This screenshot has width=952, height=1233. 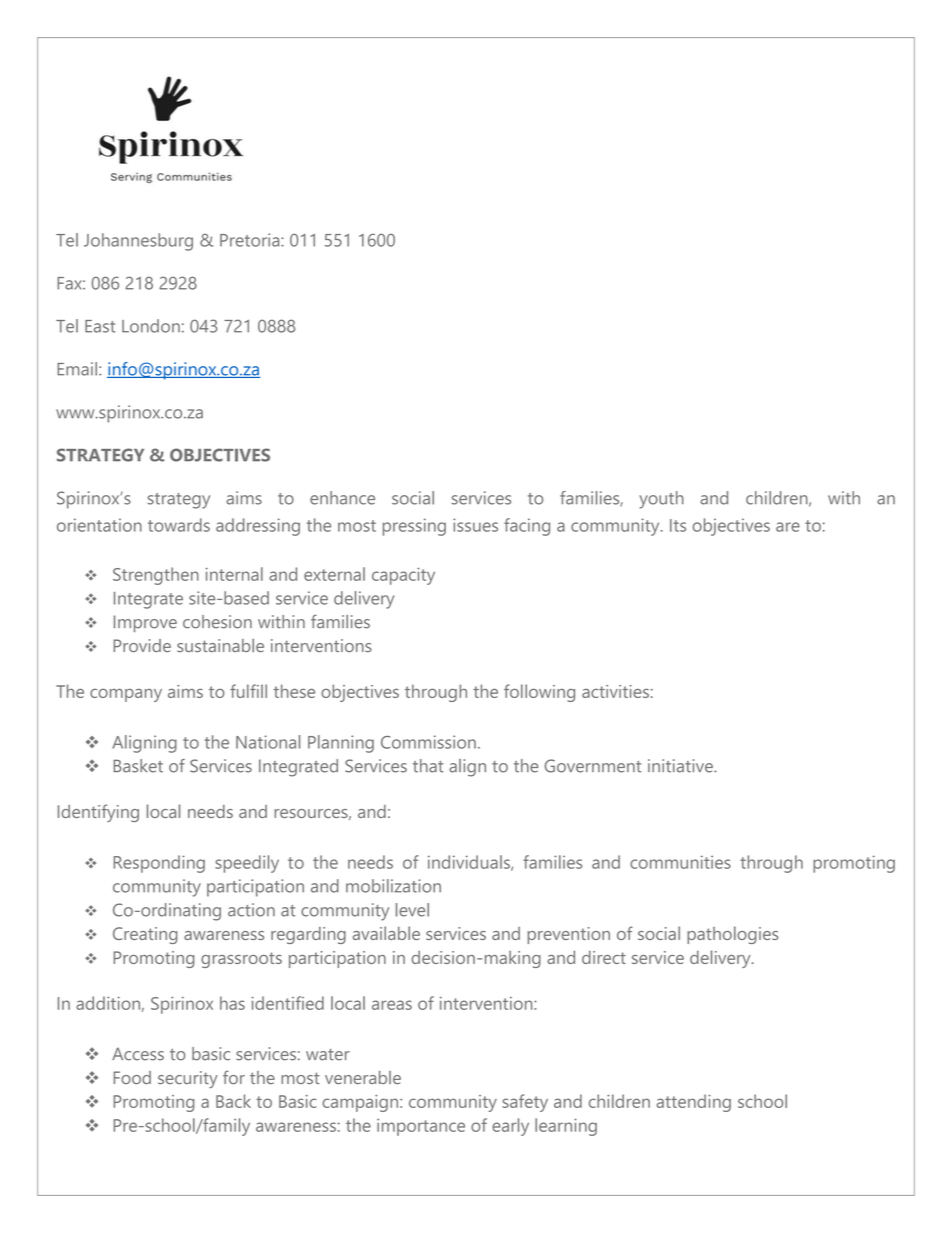 I want to click on activities, so click(x=615, y=691).
